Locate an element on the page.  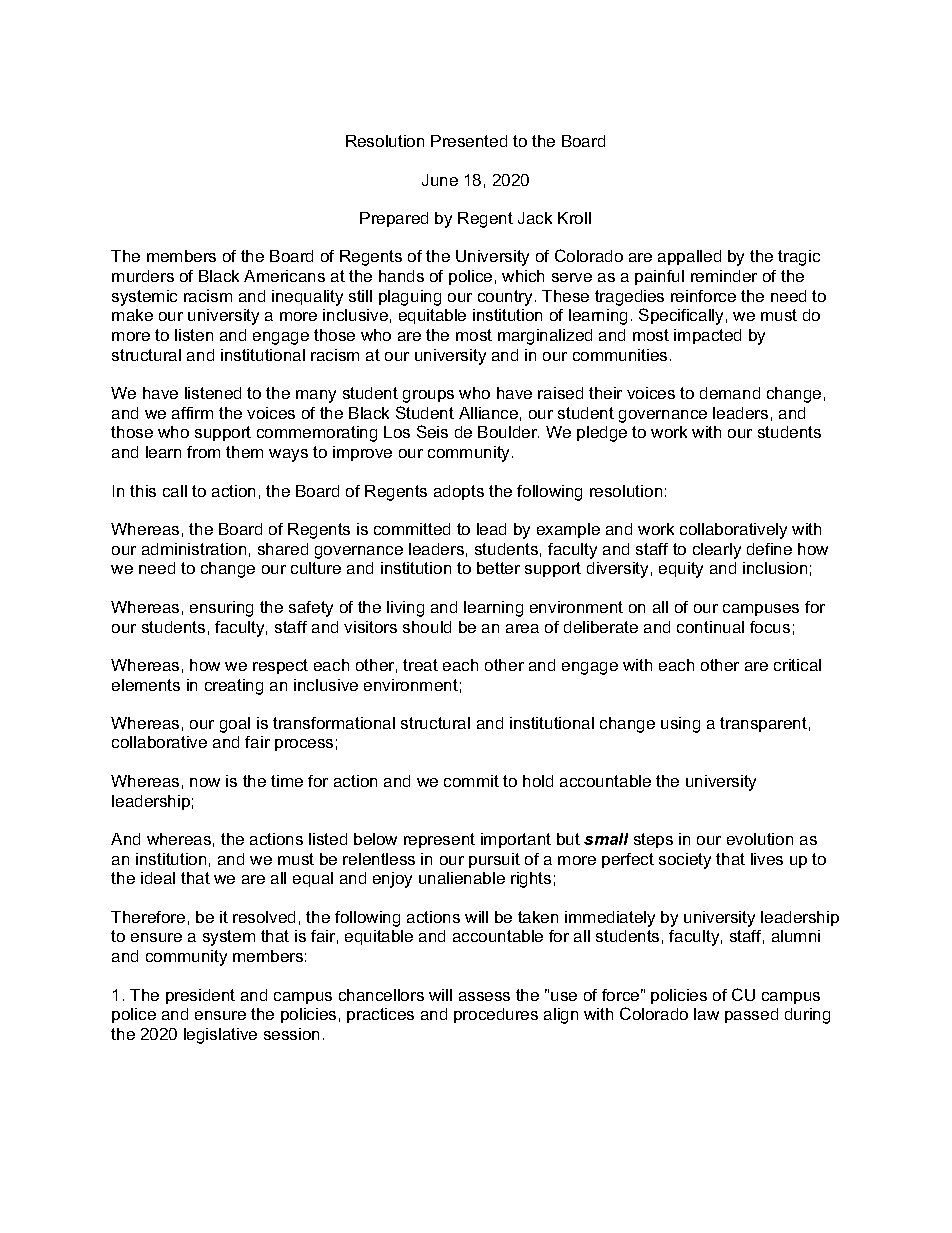
assess is located at coordinates (484, 996).
